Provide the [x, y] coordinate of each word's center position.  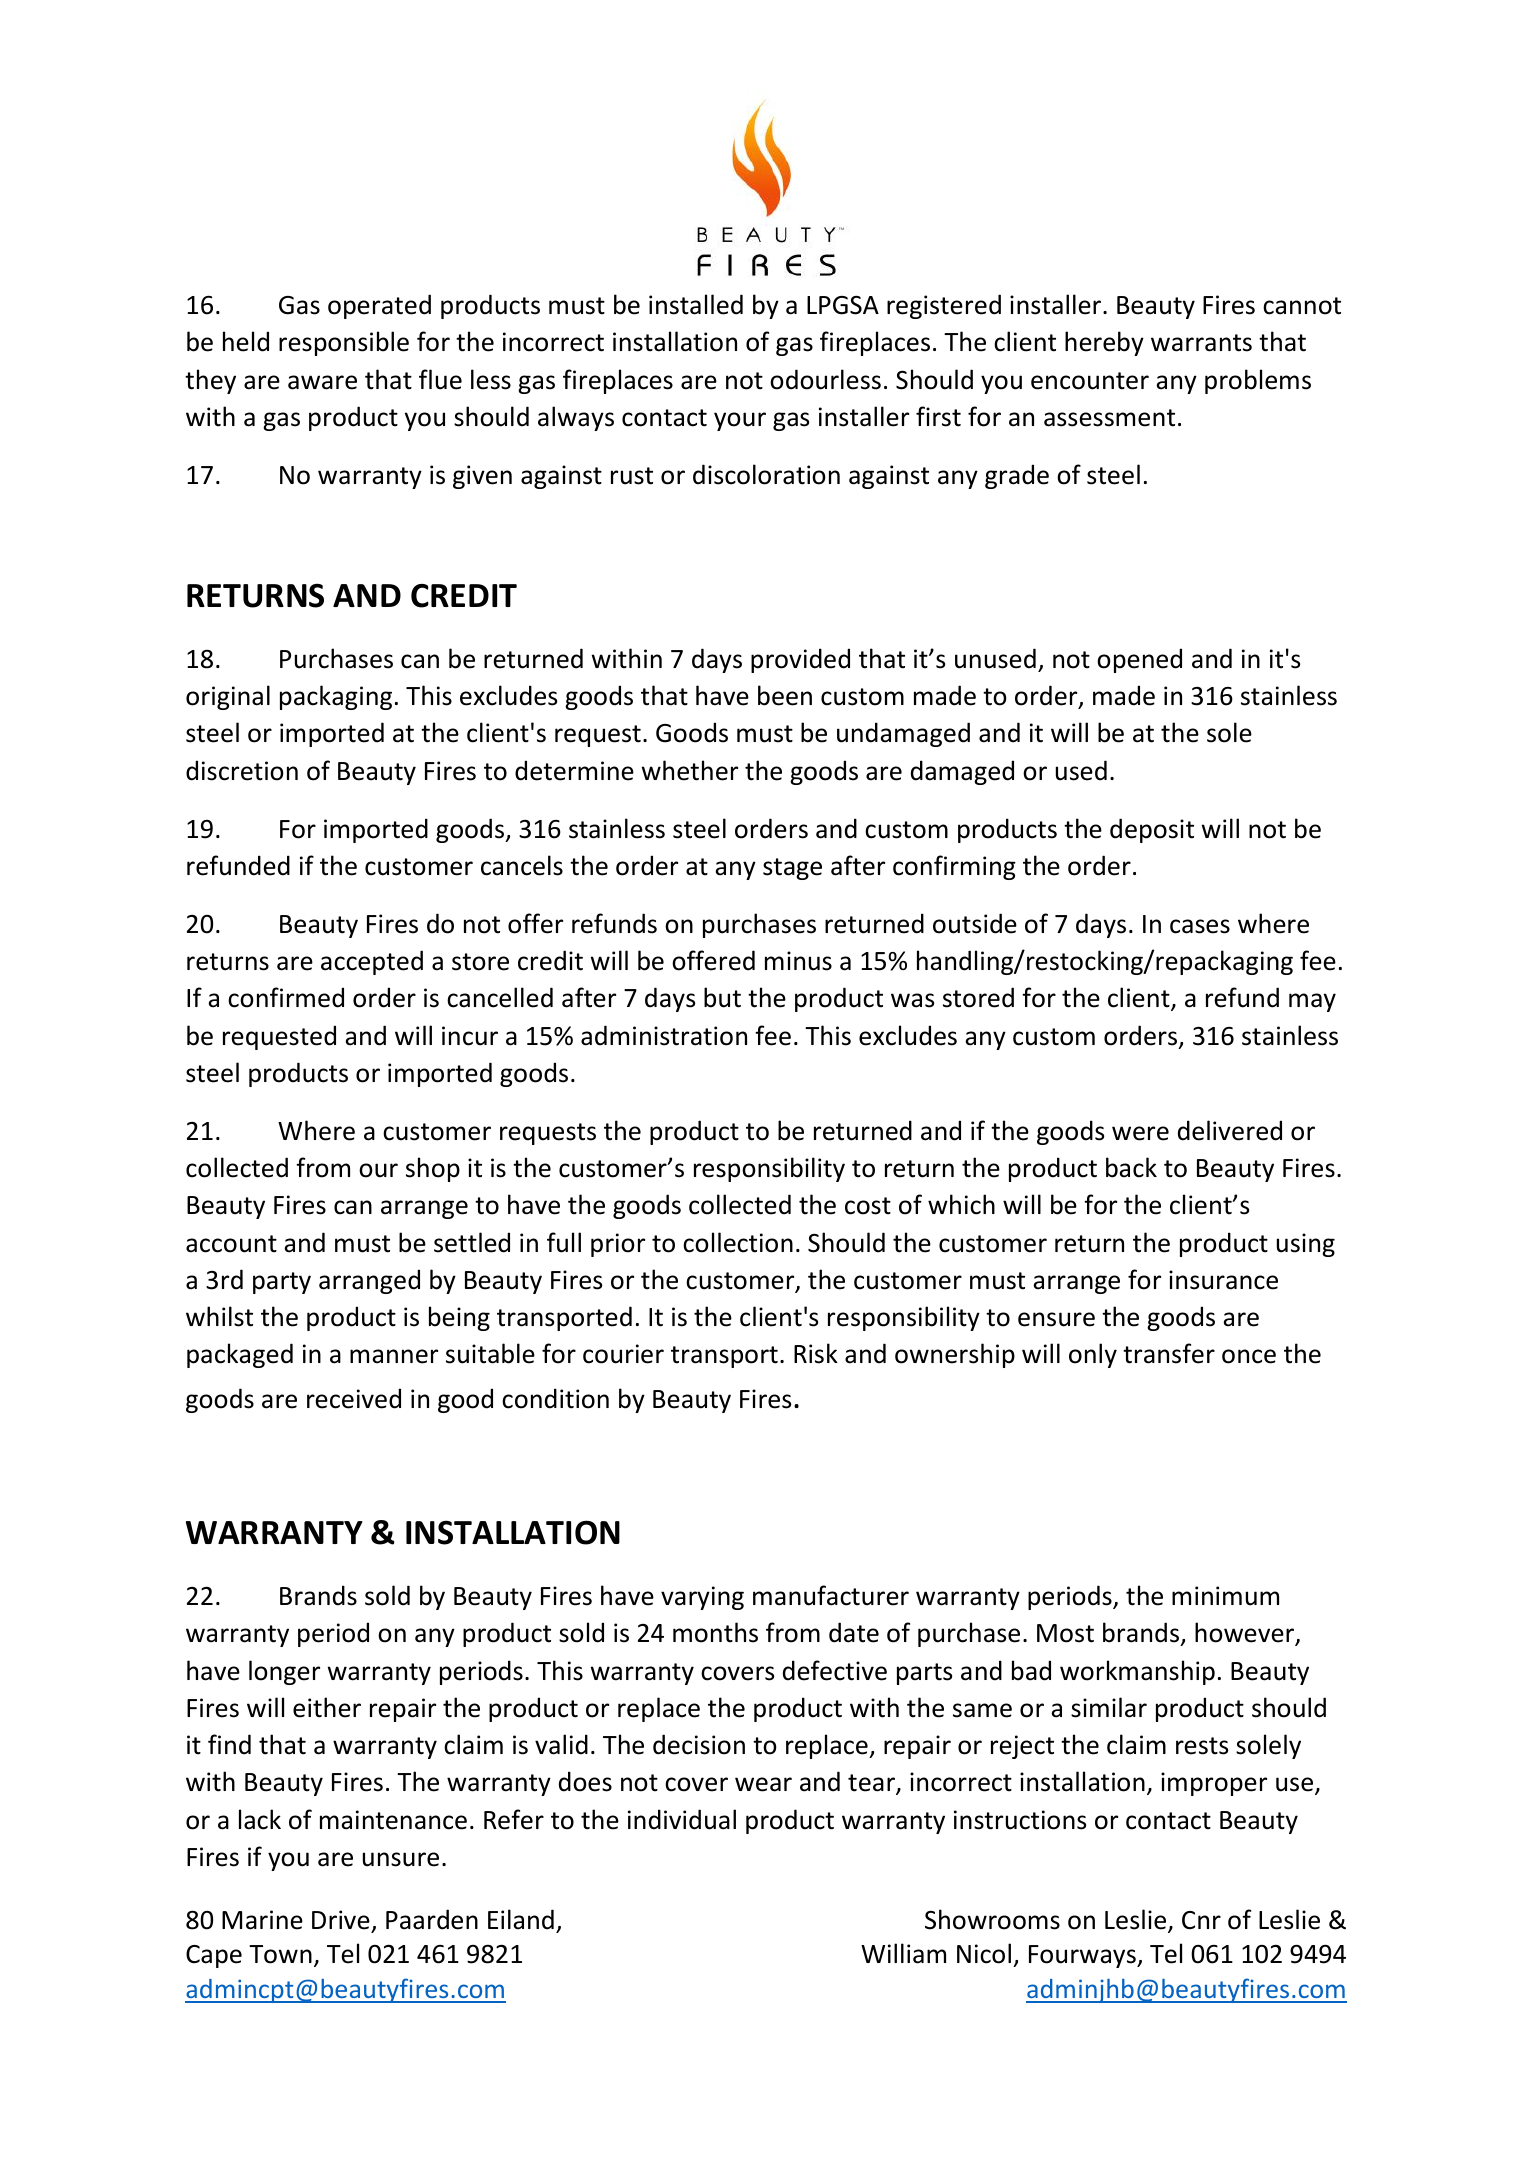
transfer [1169, 1353]
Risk [816, 1353]
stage [792, 869]
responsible [344, 343]
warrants [1201, 343]
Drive [341, 1920]
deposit [1152, 830]
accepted [372, 962]
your [740, 421]
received [354, 1398]
